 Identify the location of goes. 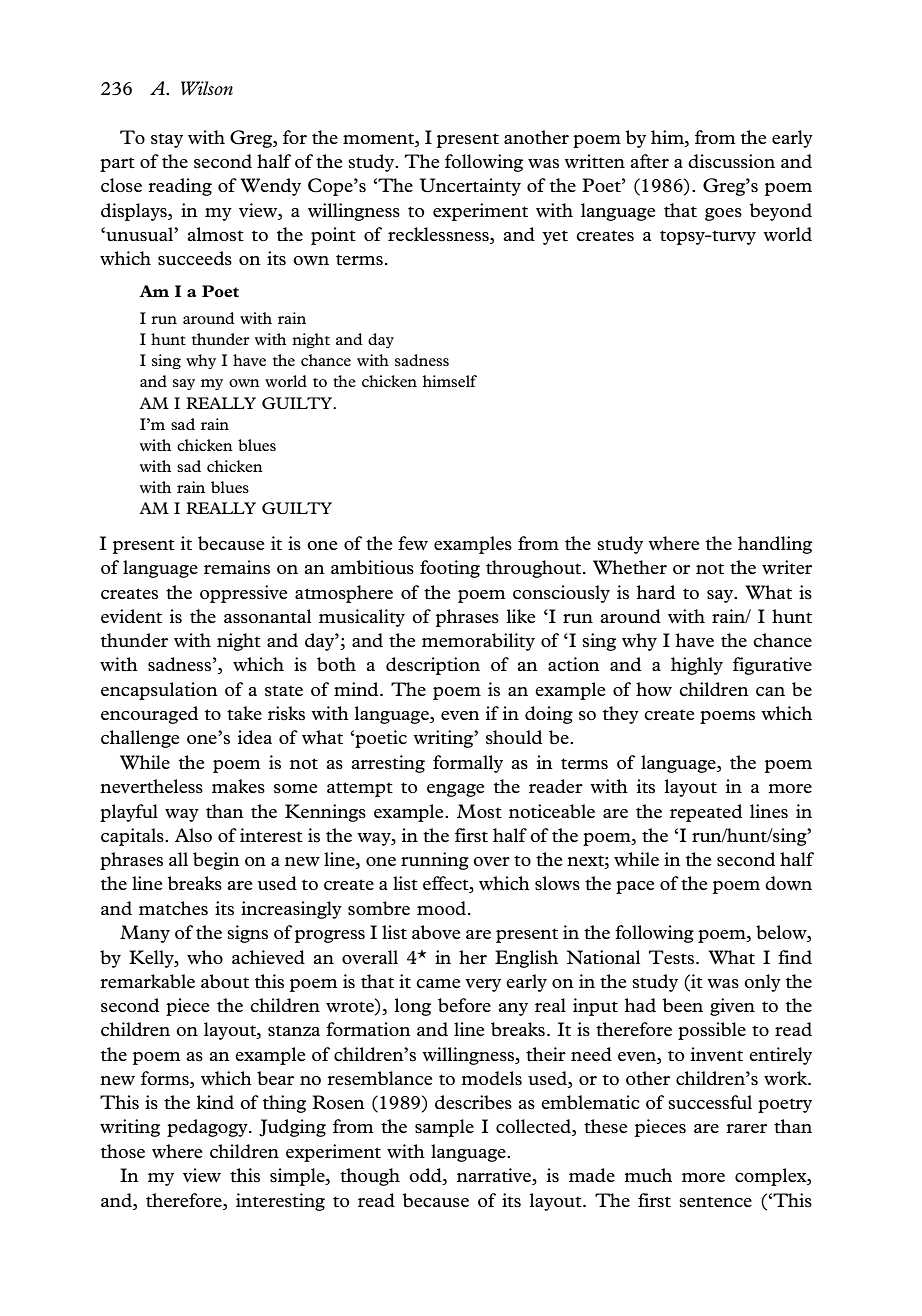
(723, 214).
